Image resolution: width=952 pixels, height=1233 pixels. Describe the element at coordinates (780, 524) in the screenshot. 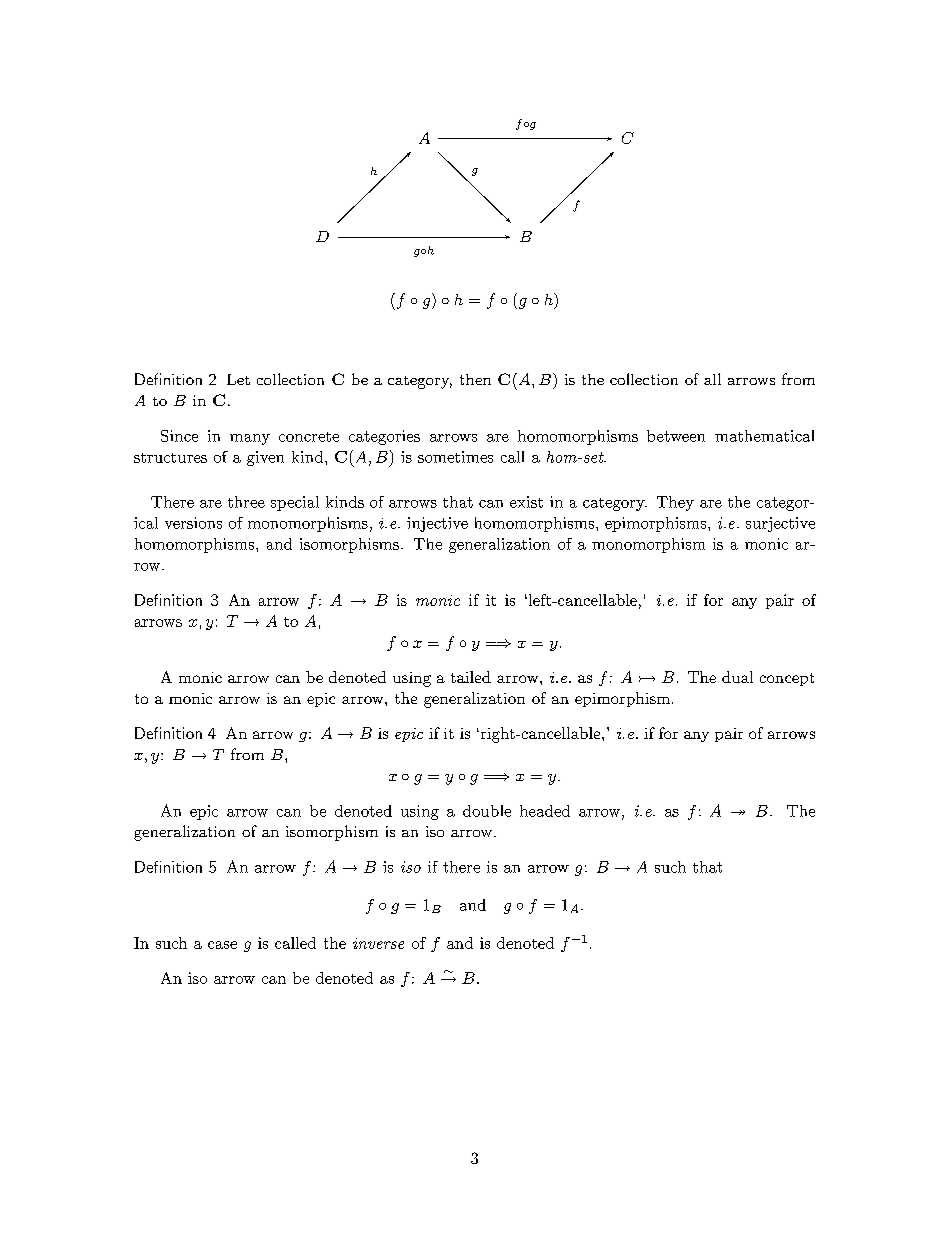

I see `surjective` at that location.
